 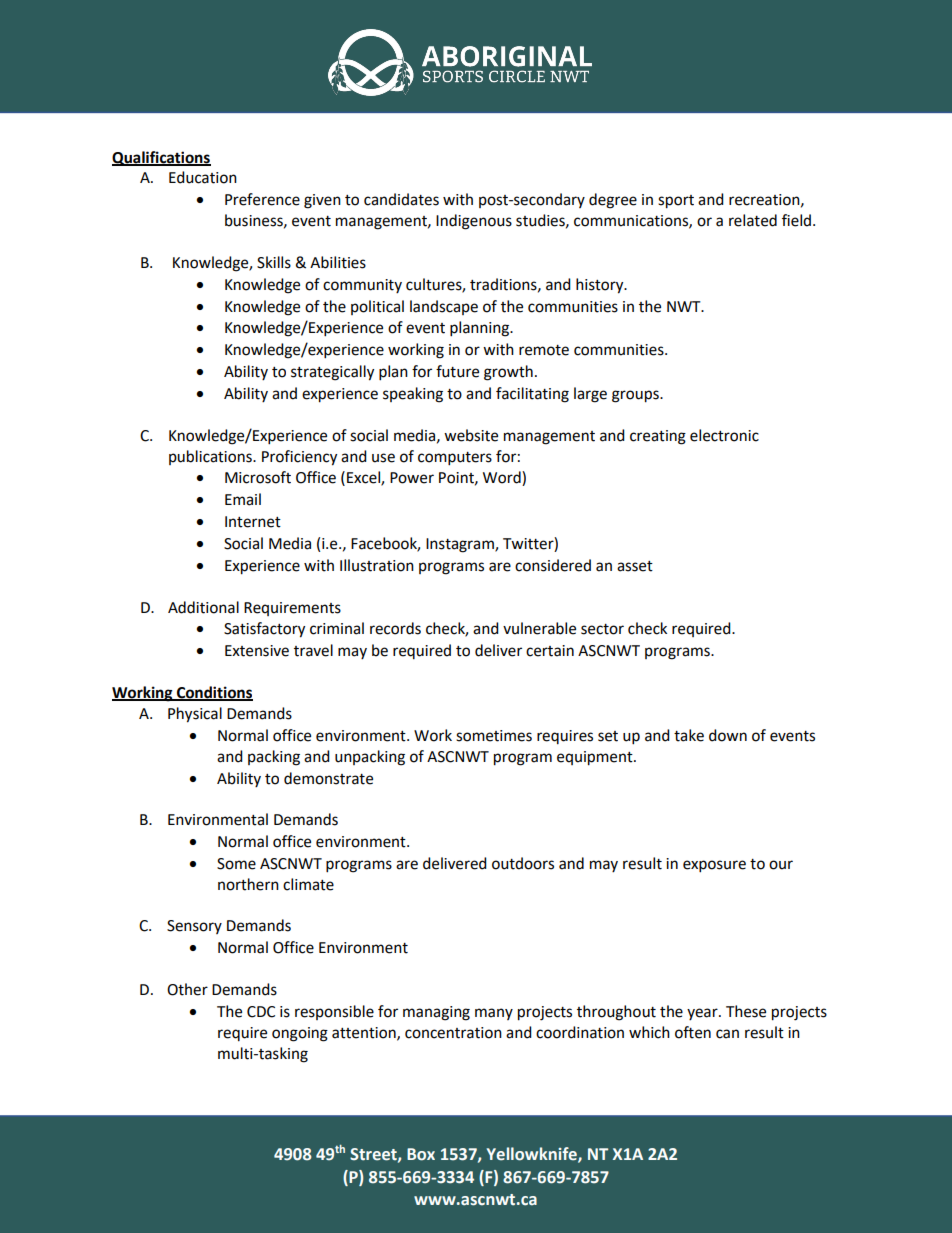 What do you see at coordinates (728, 735) in the screenshot?
I see `down` at bounding box center [728, 735].
